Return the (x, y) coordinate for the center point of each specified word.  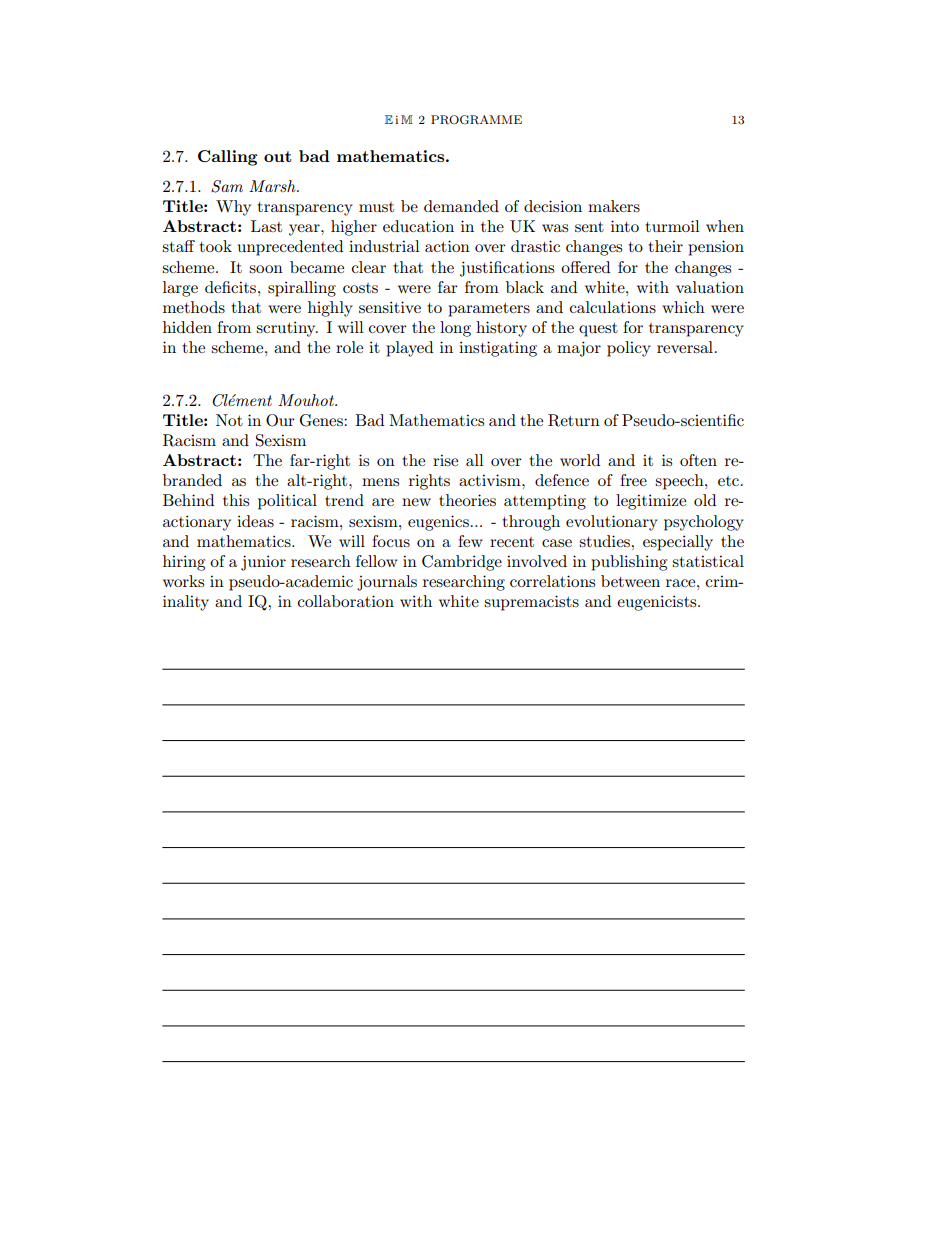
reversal (685, 347)
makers (614, 206)
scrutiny (287, 329)
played (409, 349)
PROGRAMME (476, 120)
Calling (227, 158)
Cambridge (462, 563)
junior (263, 563)
